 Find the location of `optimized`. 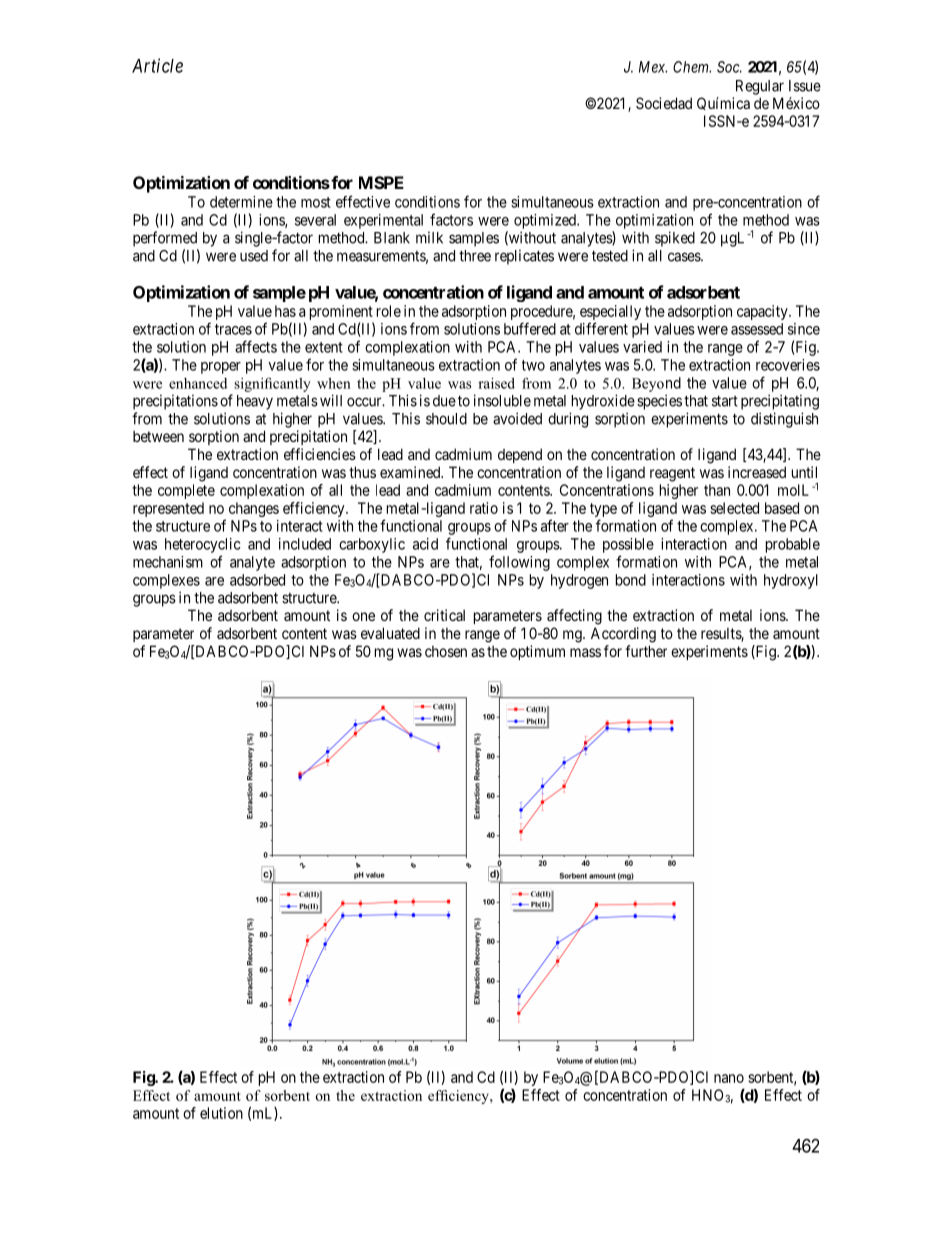

optimized is located at coordinates (546, 221).
